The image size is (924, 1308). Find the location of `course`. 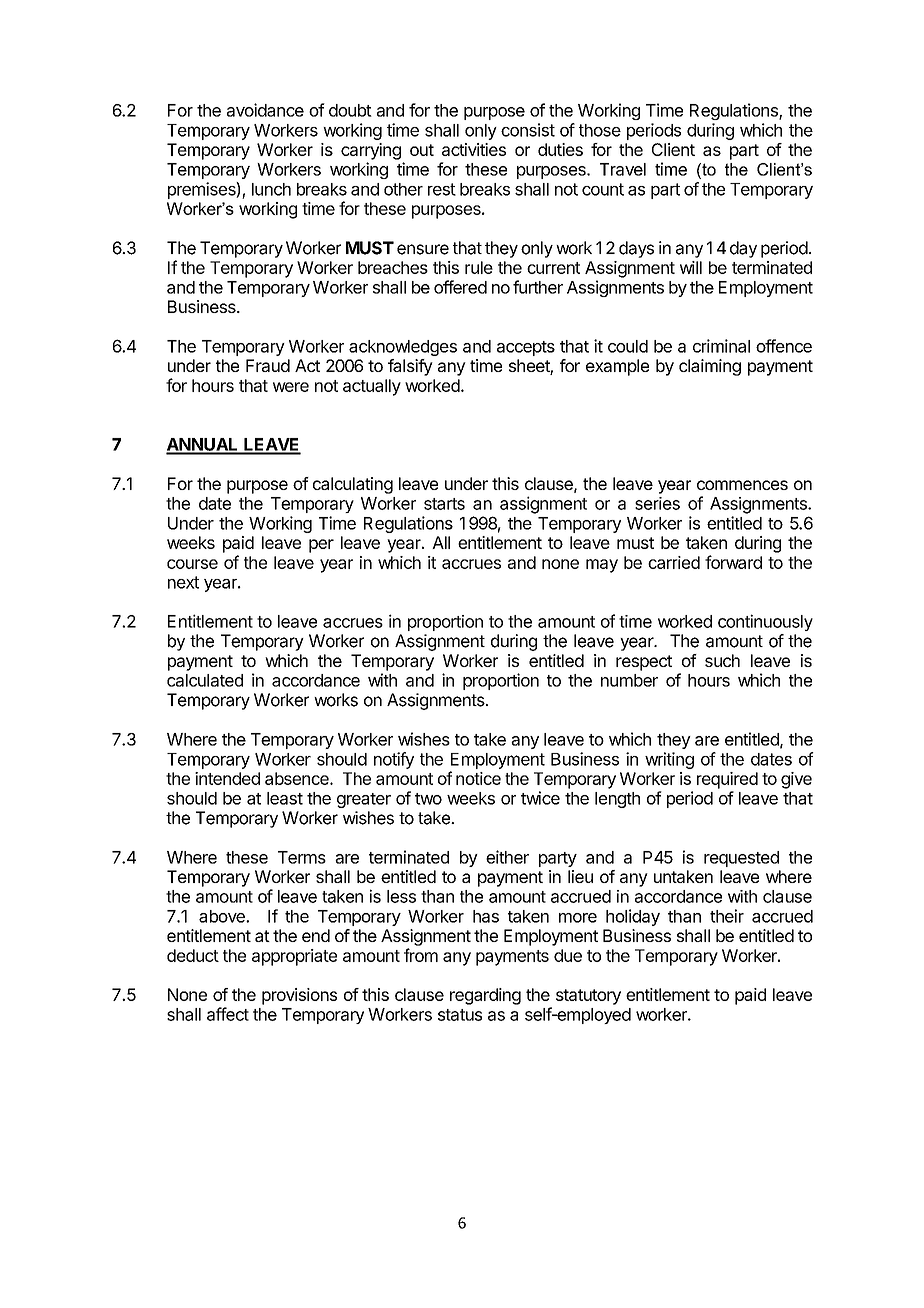

course is located at coordinates (192, 564).
